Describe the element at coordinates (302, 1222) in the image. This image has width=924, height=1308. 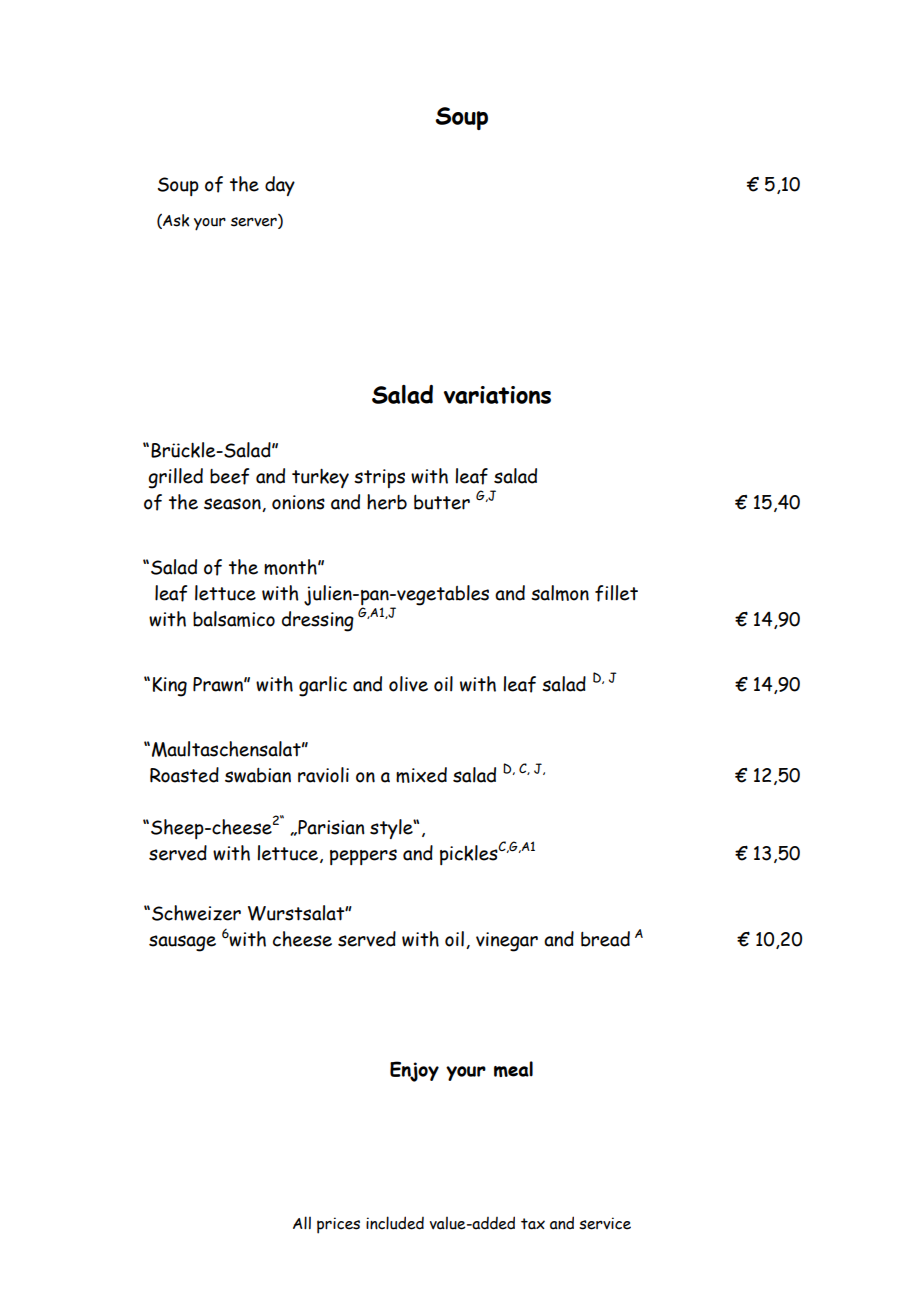
I see `All` at that location.
